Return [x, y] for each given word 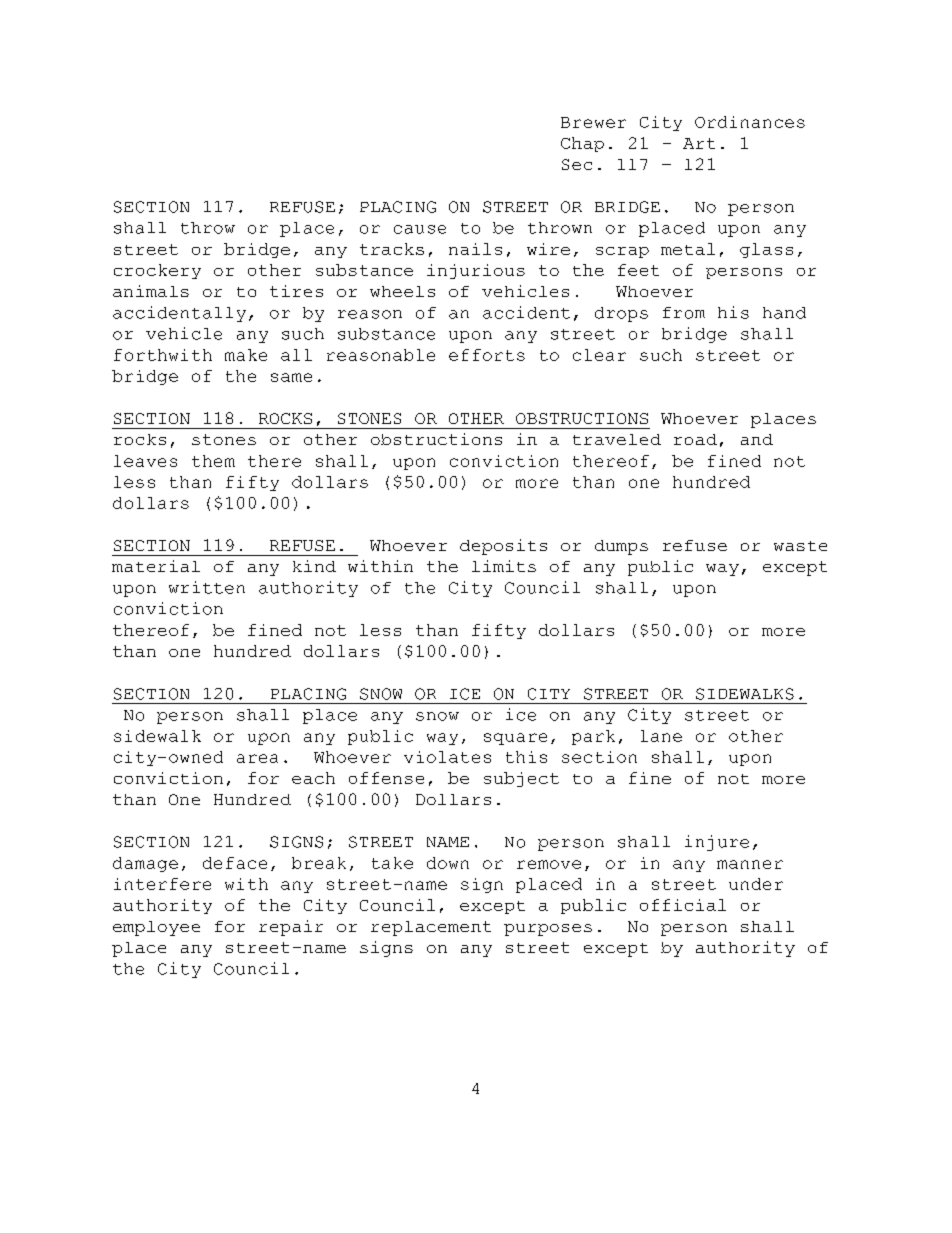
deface [235, 863]
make [246, 355]
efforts [487, 355]
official [683, 905]
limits [504, 566]
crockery [157, 271]
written [207, 587]
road [695, 439]
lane [661, 736]
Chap [582, 144]
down [448, 863]
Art [699, 143]
